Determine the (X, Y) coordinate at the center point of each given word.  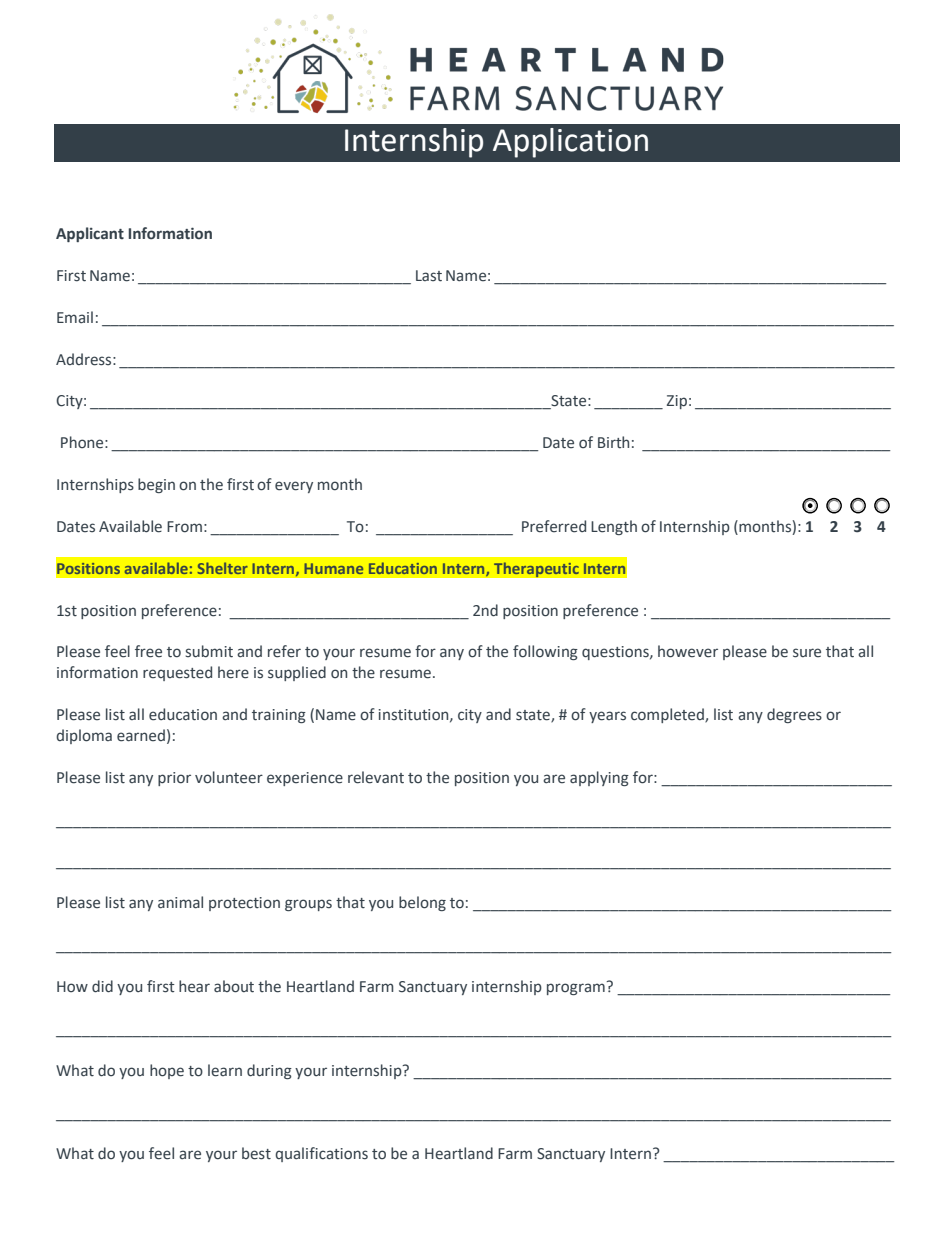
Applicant (90, 234)
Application (570, 143)
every (294, 487)
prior (174, 779)
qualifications (321, 1154)
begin (156, 485)
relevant (376, 777)
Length (614, 527)
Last (429, 276)
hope (167, 1071)
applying (599, 778)
